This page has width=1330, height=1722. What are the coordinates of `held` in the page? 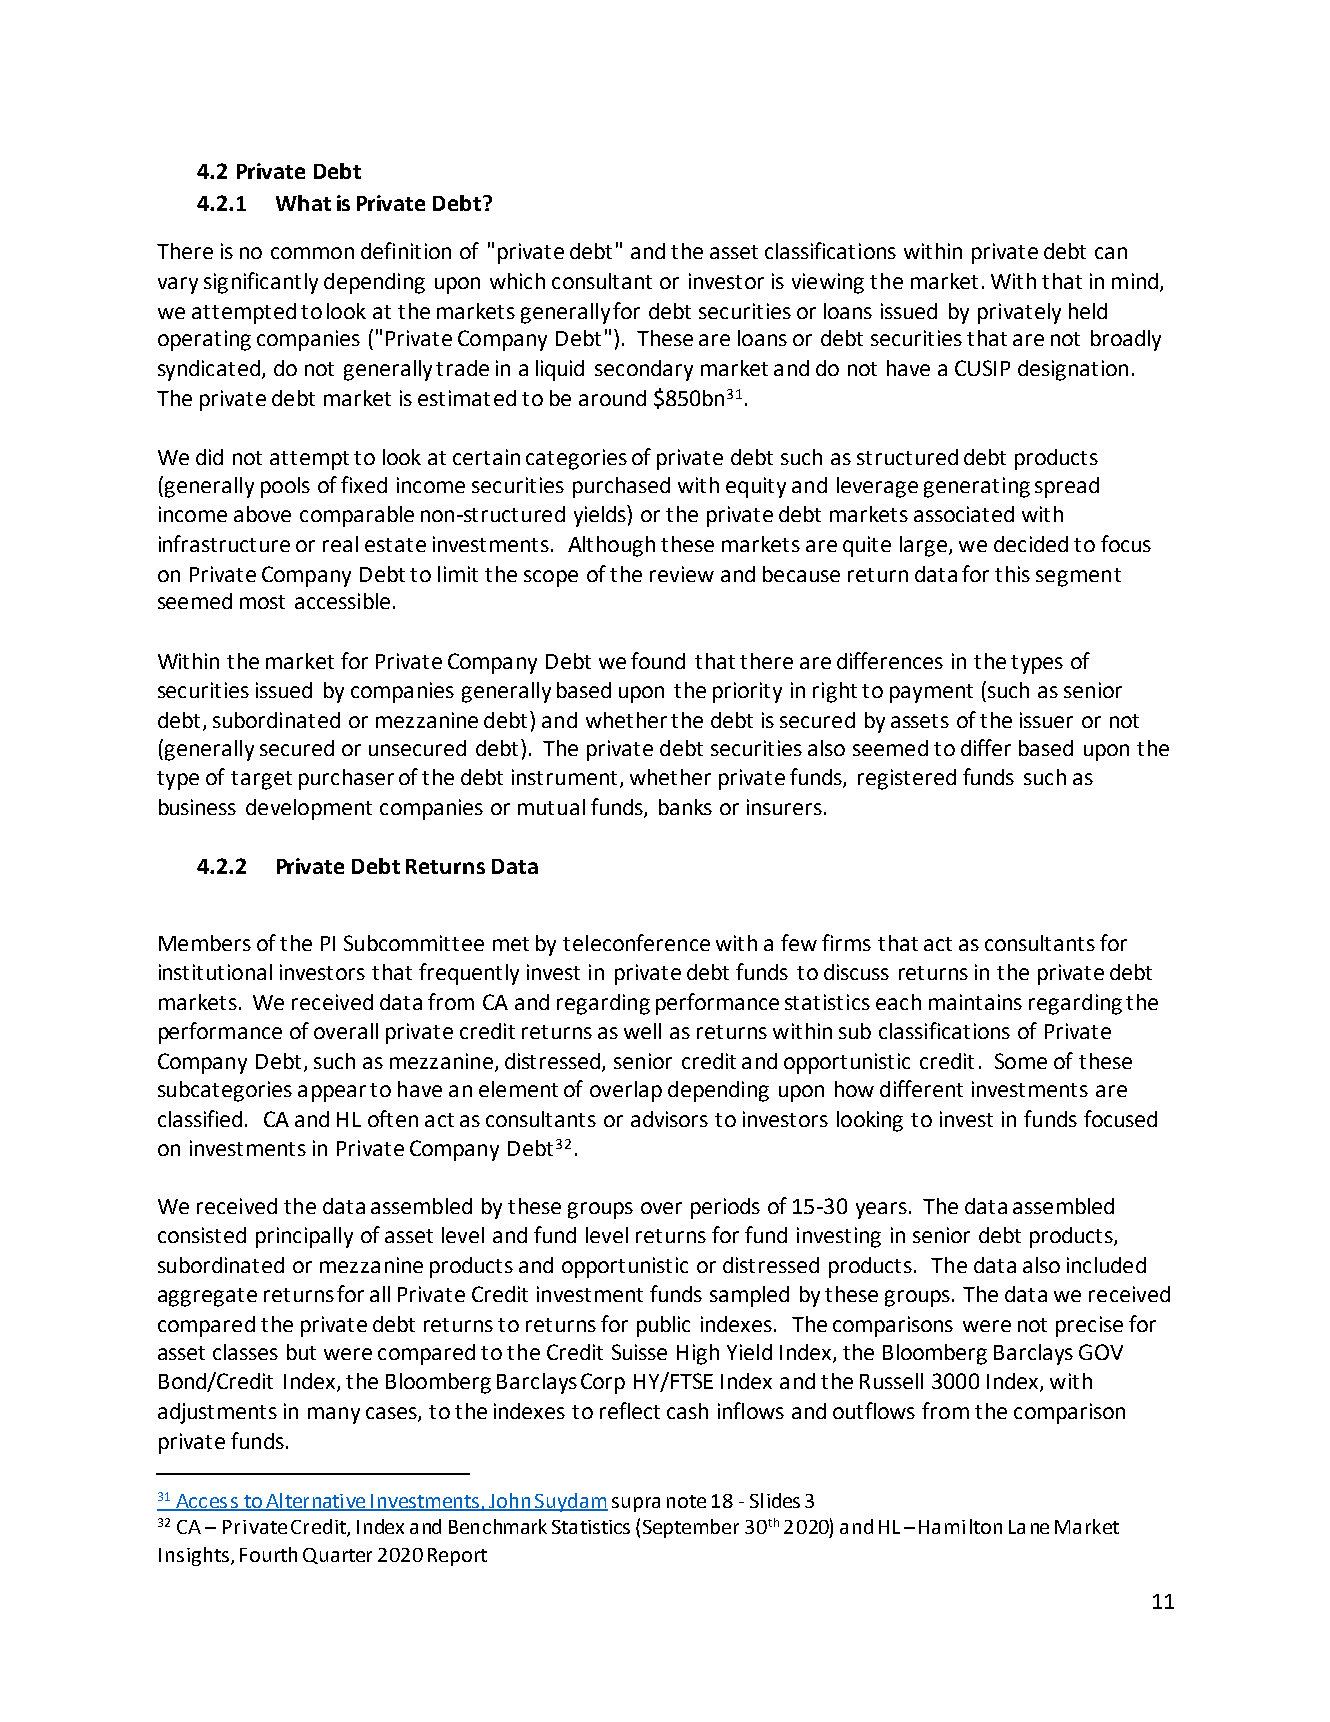 It's located at (1088, 311).
